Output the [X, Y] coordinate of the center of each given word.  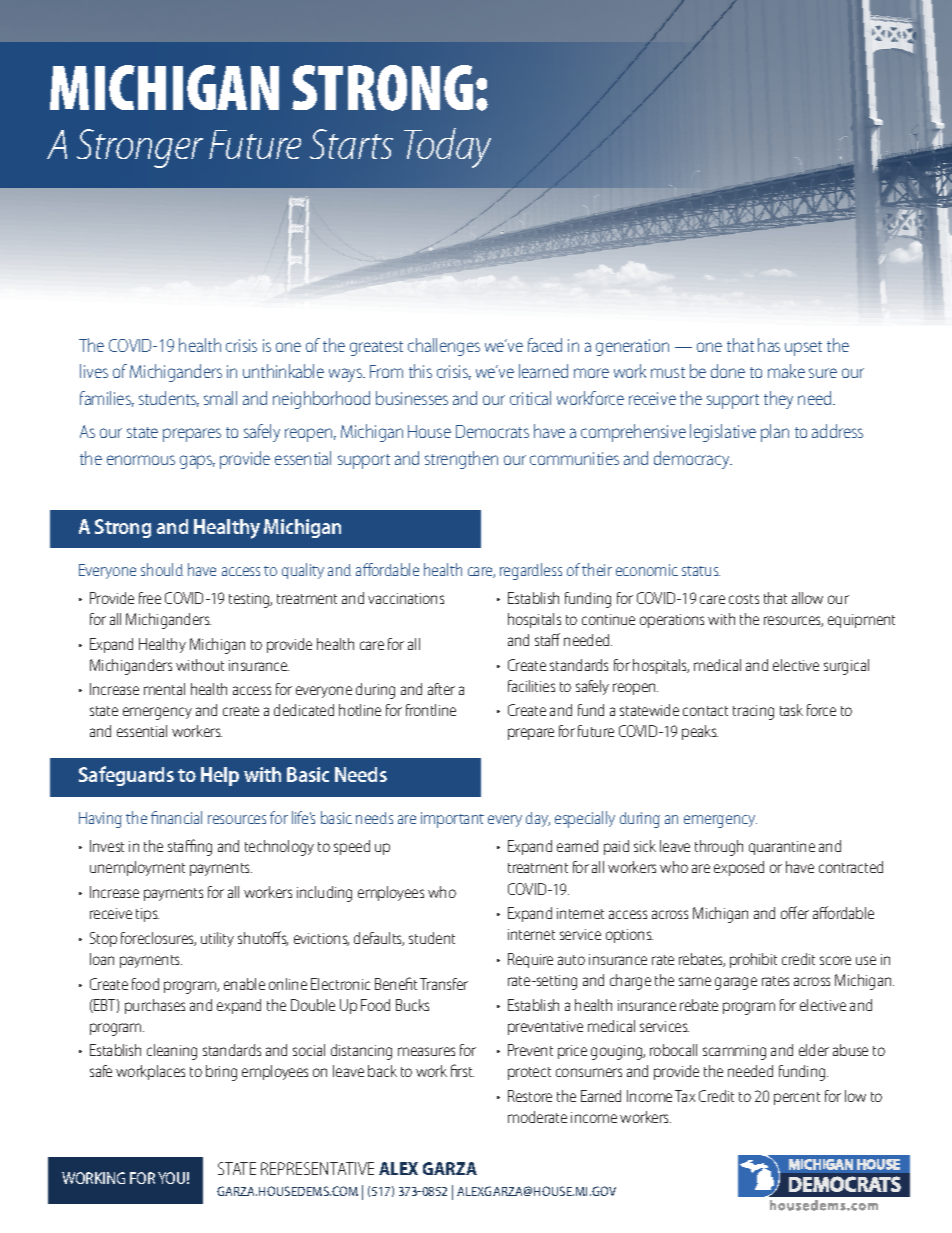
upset [803, 348]
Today [447, 148]
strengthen [461, 460]
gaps [197, 462]
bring [221, 1073]
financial [176, 817]
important [452, 820]
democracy [693, 460]
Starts [351, 144]
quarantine [782, 848]
